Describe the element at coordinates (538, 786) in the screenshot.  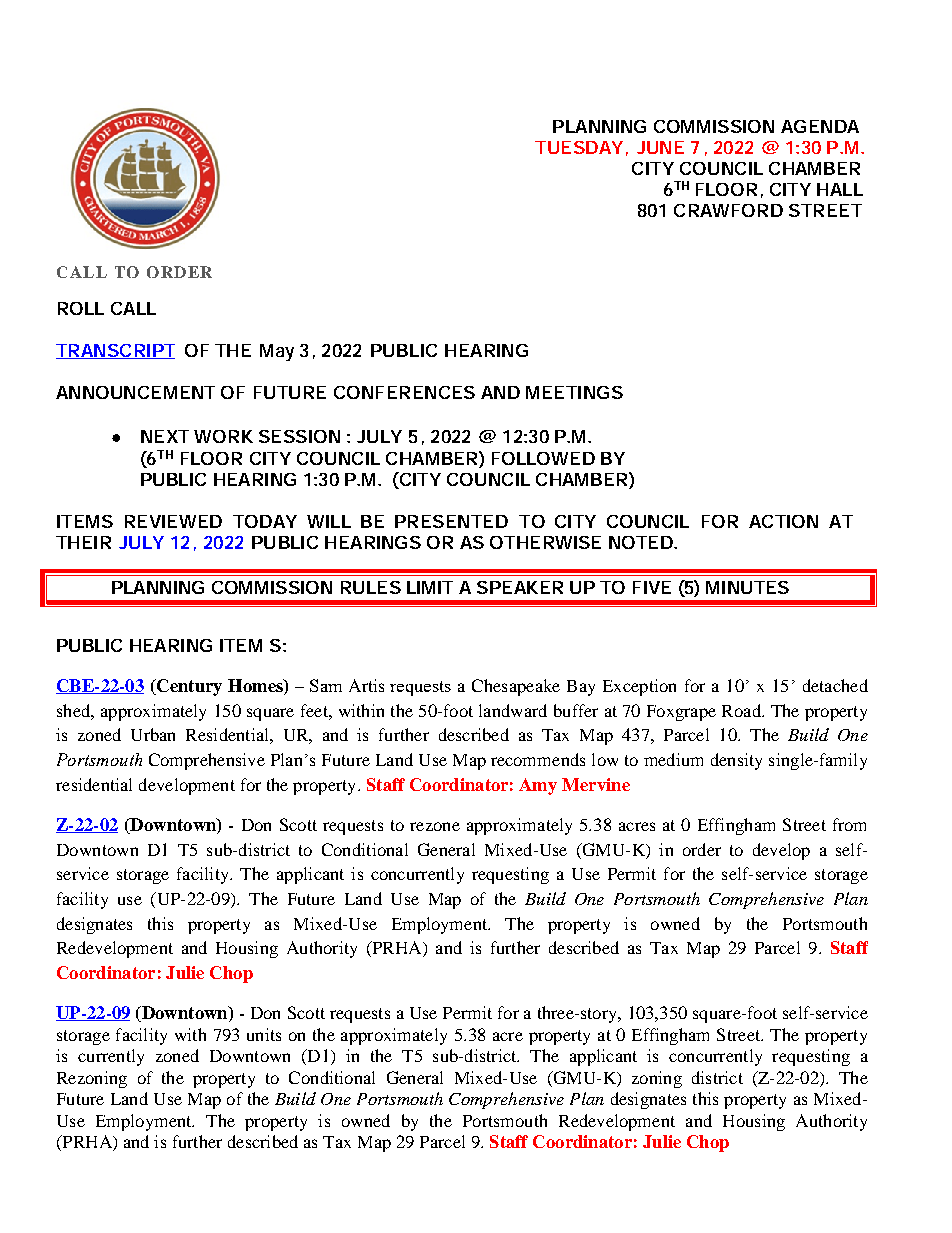
I see `Amy` at that location.
